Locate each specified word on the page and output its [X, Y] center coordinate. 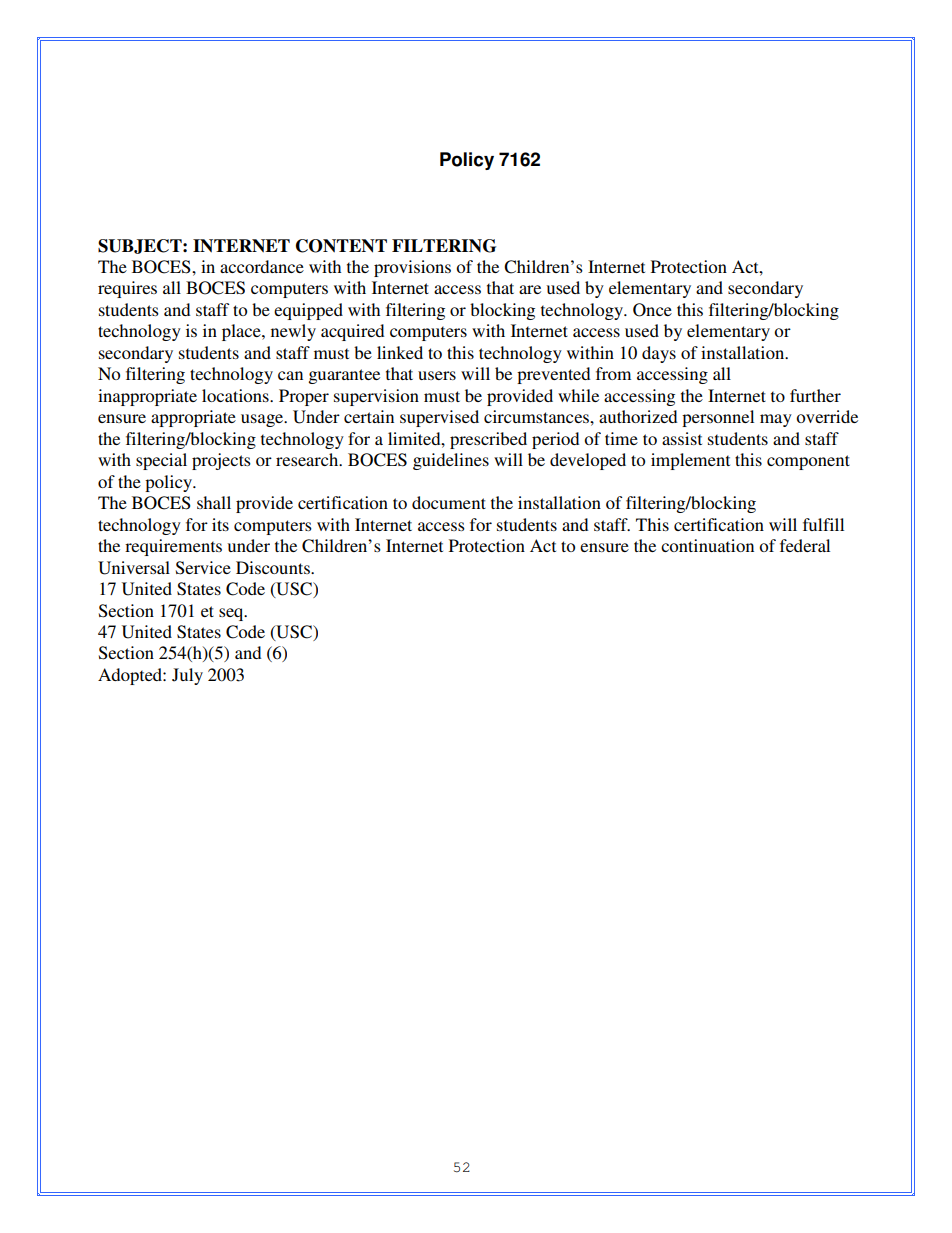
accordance [262, 266]
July [187, 676]
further [815, 395]
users [437, 375]
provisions [412, 268]
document [449, 502]
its [220, 524]
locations [236, 395]
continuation [707, 545]
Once [652, 310]
